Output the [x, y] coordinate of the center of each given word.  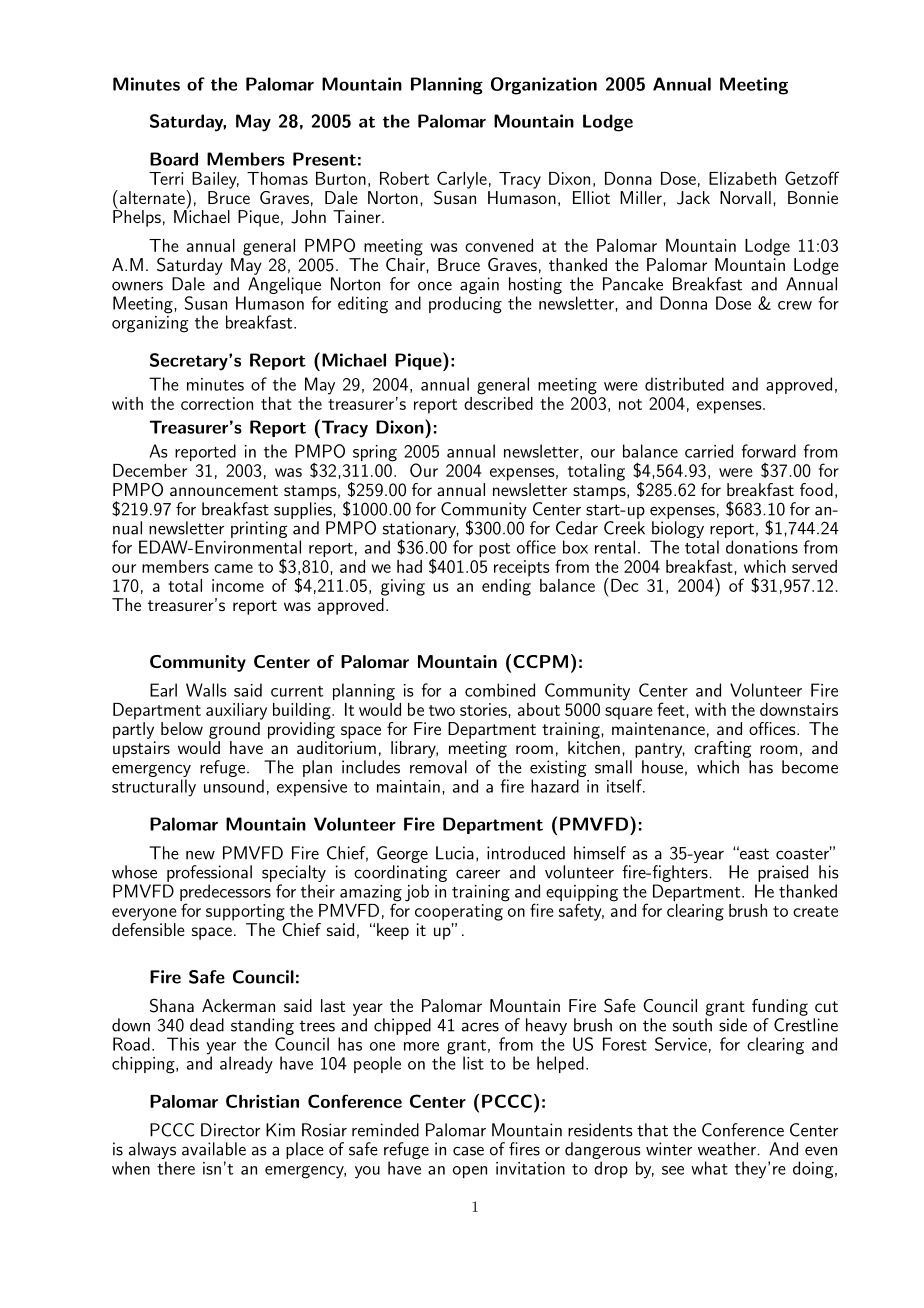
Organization [544, 86]
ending [506, 586]
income [238, 585]
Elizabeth [742, 178]
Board [174, 159]
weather [728, 1149]
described [498, 402]
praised [783, 873]
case [468, 1151]
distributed [684, 384]
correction [217, 403]
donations [762, 547]
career [478, 874]
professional [209, 873]
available [214, 1149]
